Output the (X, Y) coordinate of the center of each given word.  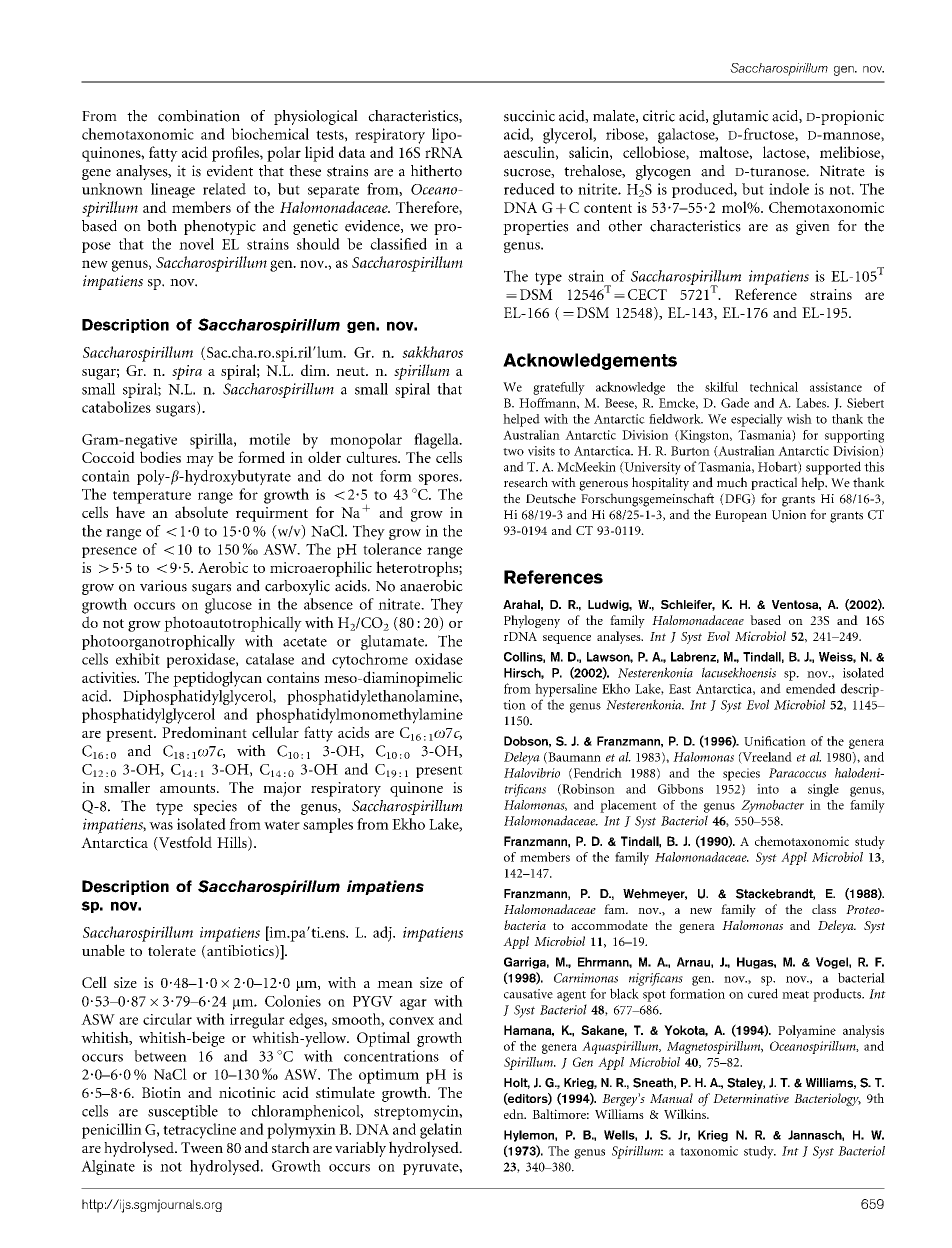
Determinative (751, 1098)
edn (515, 1114)
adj (383, 934)
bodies (160, 457)
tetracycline (199, 1131)
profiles (236, 154)
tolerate (172, 950)
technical (774, 387)
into (768, 789)
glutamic (741, 117)
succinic (529, 116)
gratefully (559, 388)
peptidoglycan (217, 679)
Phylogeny (532, 621)
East (680, 689)
